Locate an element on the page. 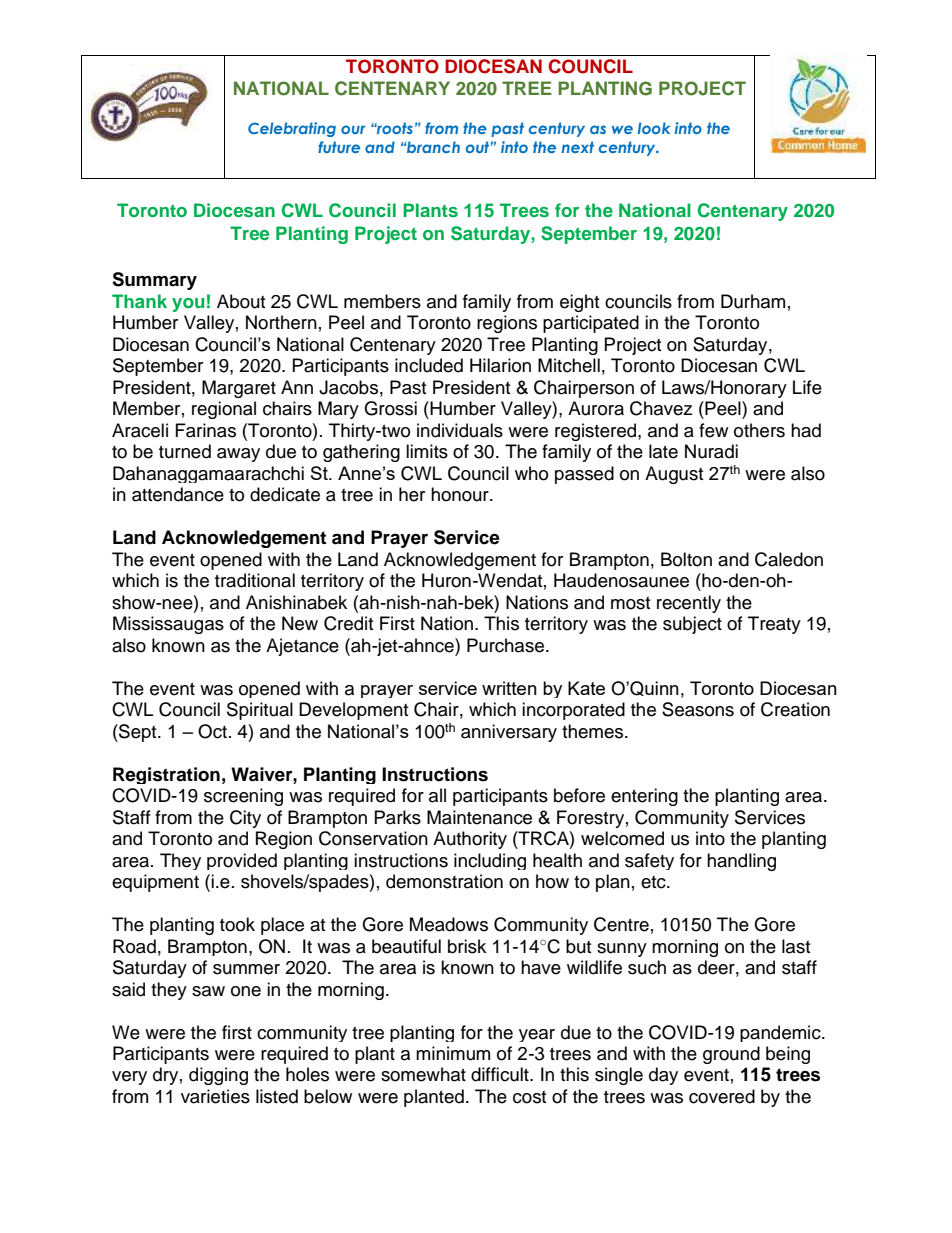  look is located at coordinates (654, 128).
